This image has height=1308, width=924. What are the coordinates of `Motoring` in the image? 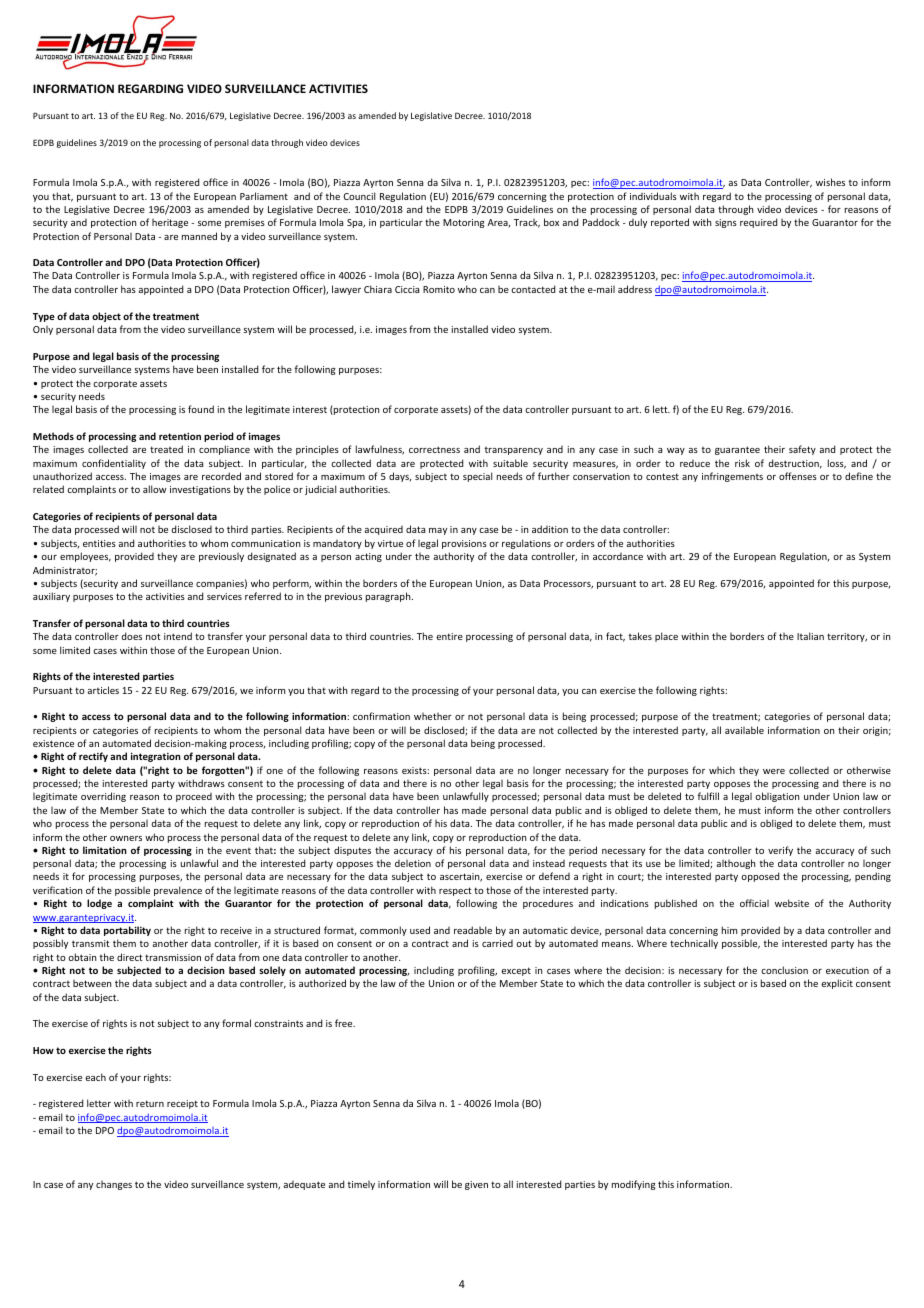 It's located at (464, 223).
